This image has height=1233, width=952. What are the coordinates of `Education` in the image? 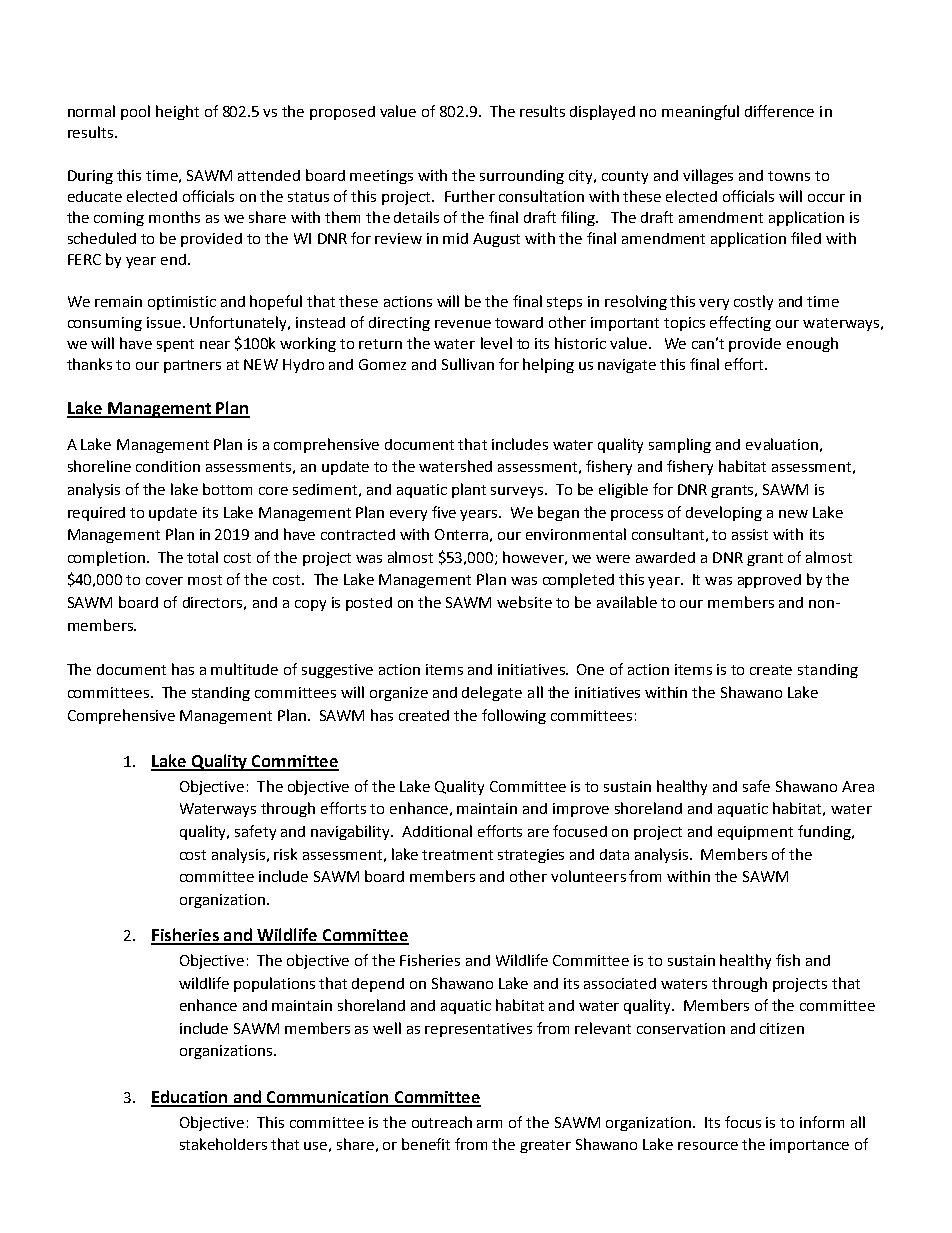 It's located at (190, 1098).
